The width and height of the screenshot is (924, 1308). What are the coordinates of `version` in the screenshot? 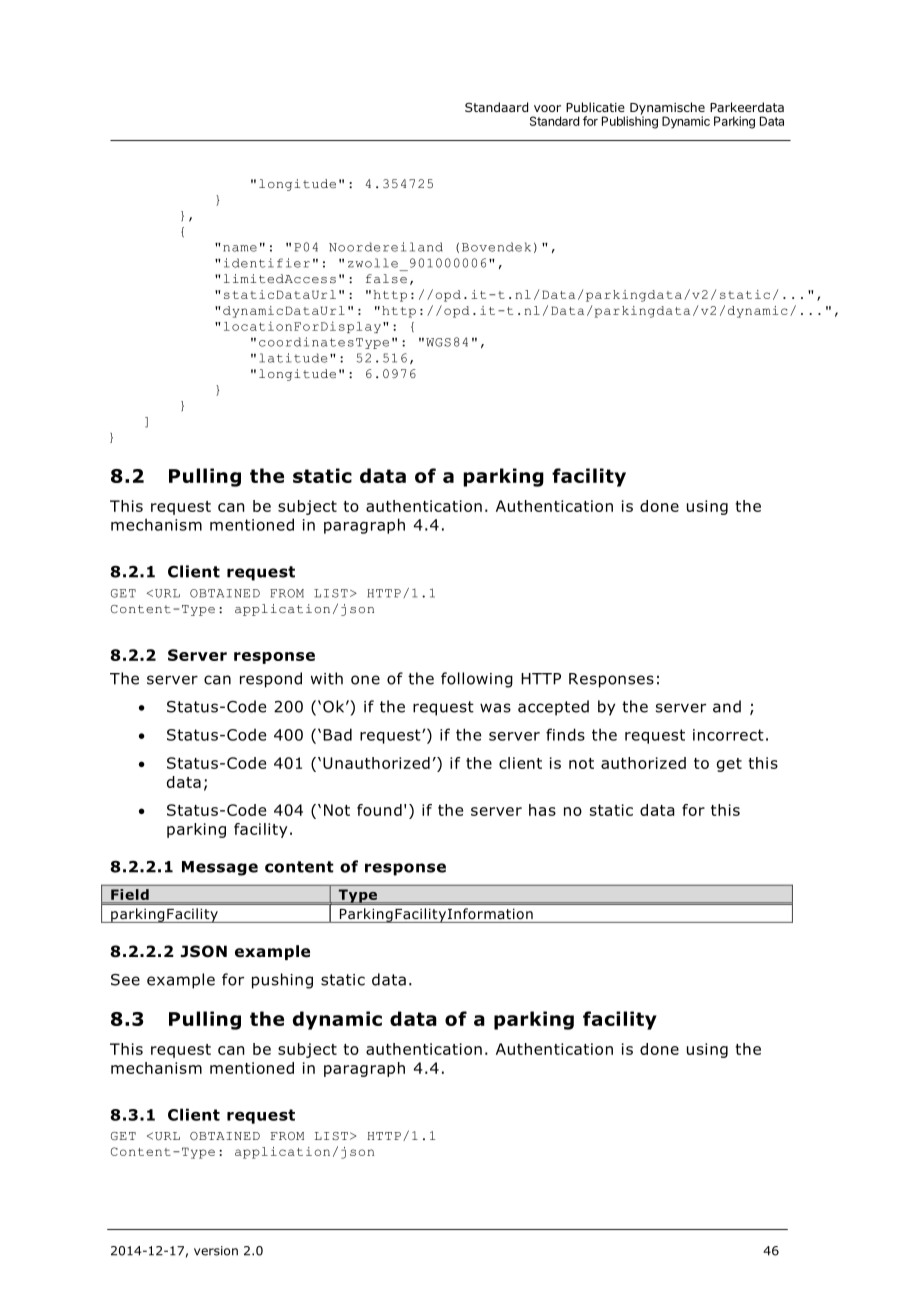 It's located at (216, 1251).
